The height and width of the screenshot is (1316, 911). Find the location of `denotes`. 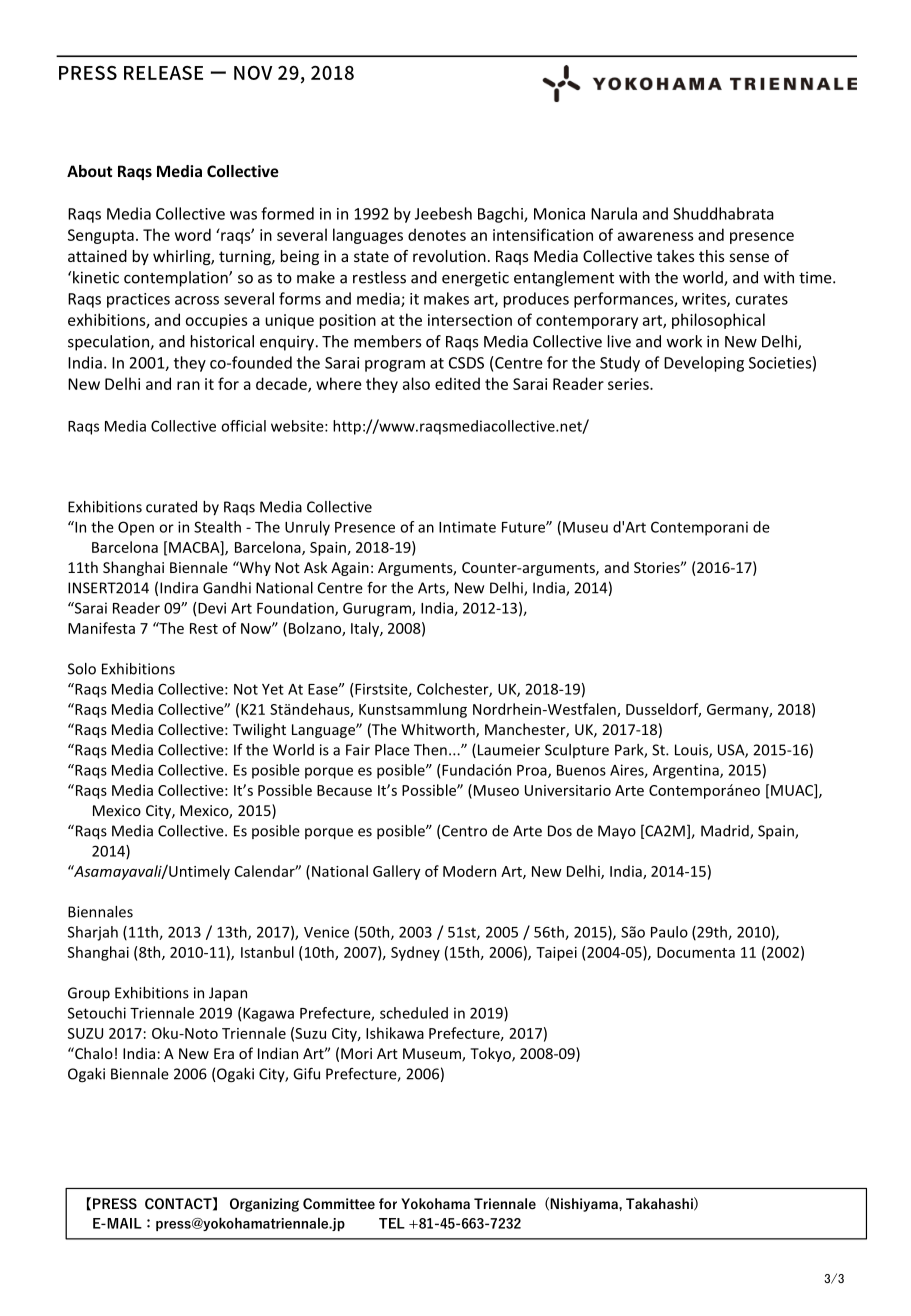

denotes is located at coordinates (437, 234).
